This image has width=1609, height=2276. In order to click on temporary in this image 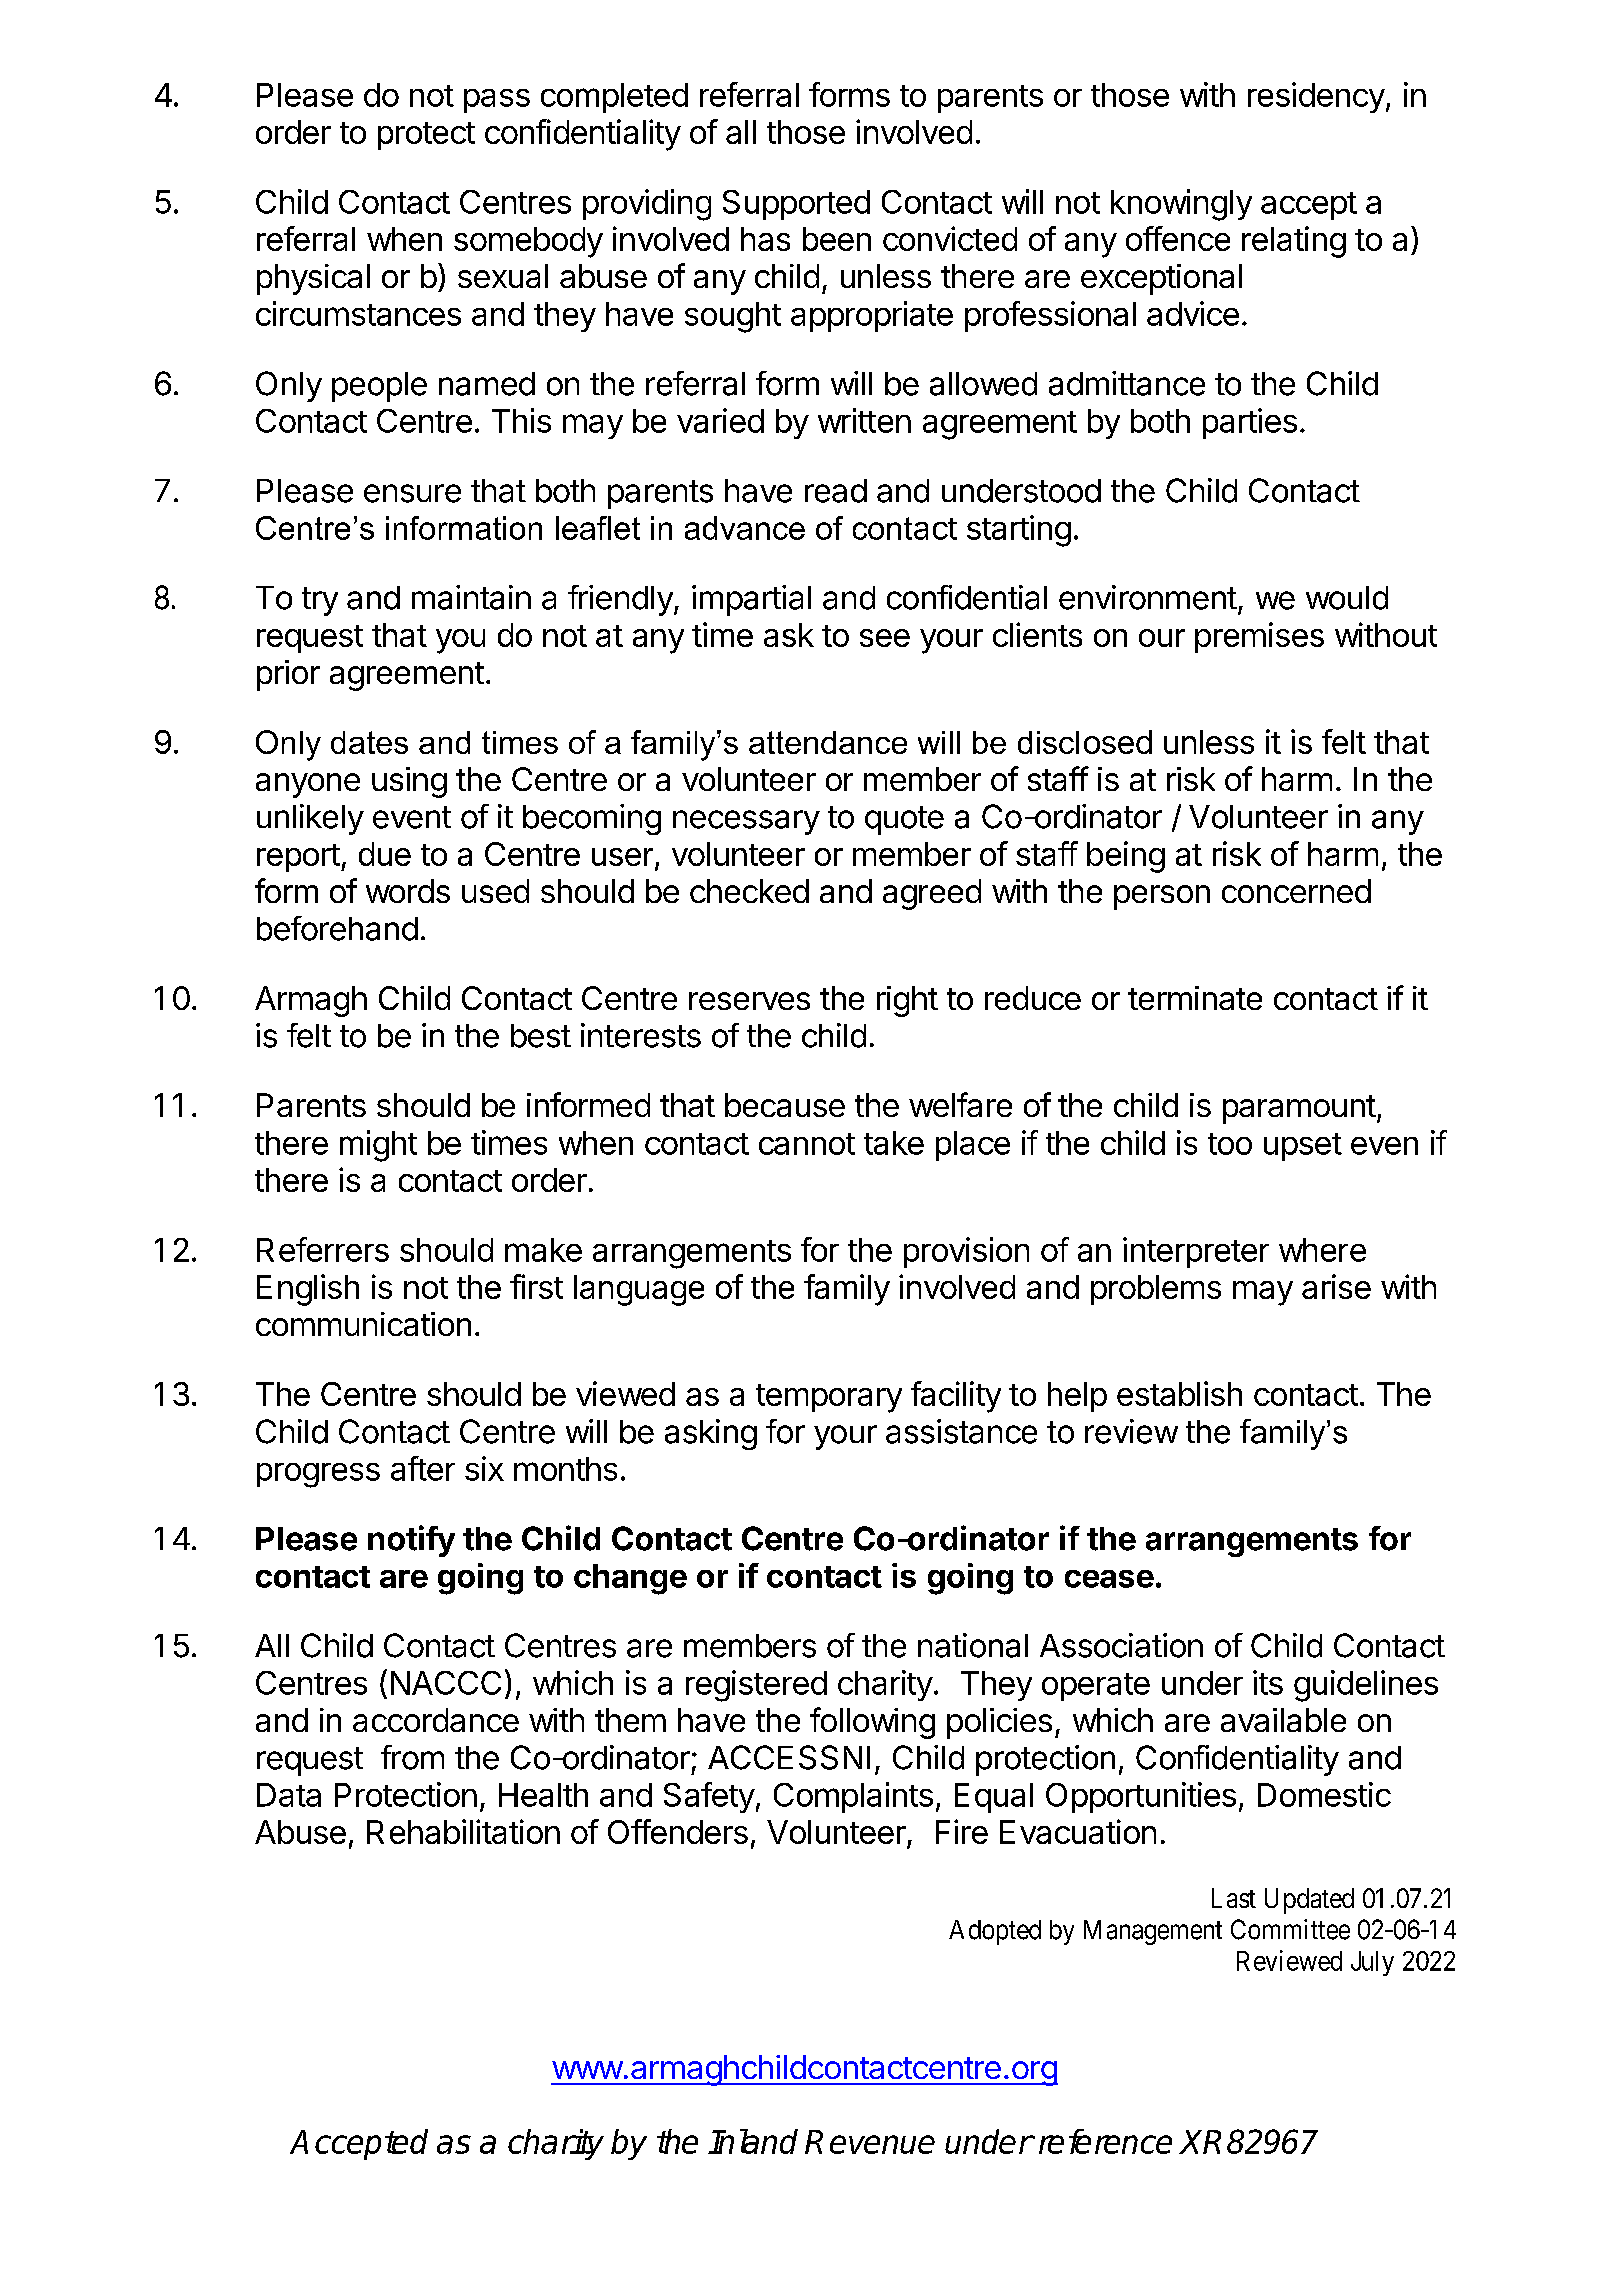, I will do `click(829, 1398)`.
